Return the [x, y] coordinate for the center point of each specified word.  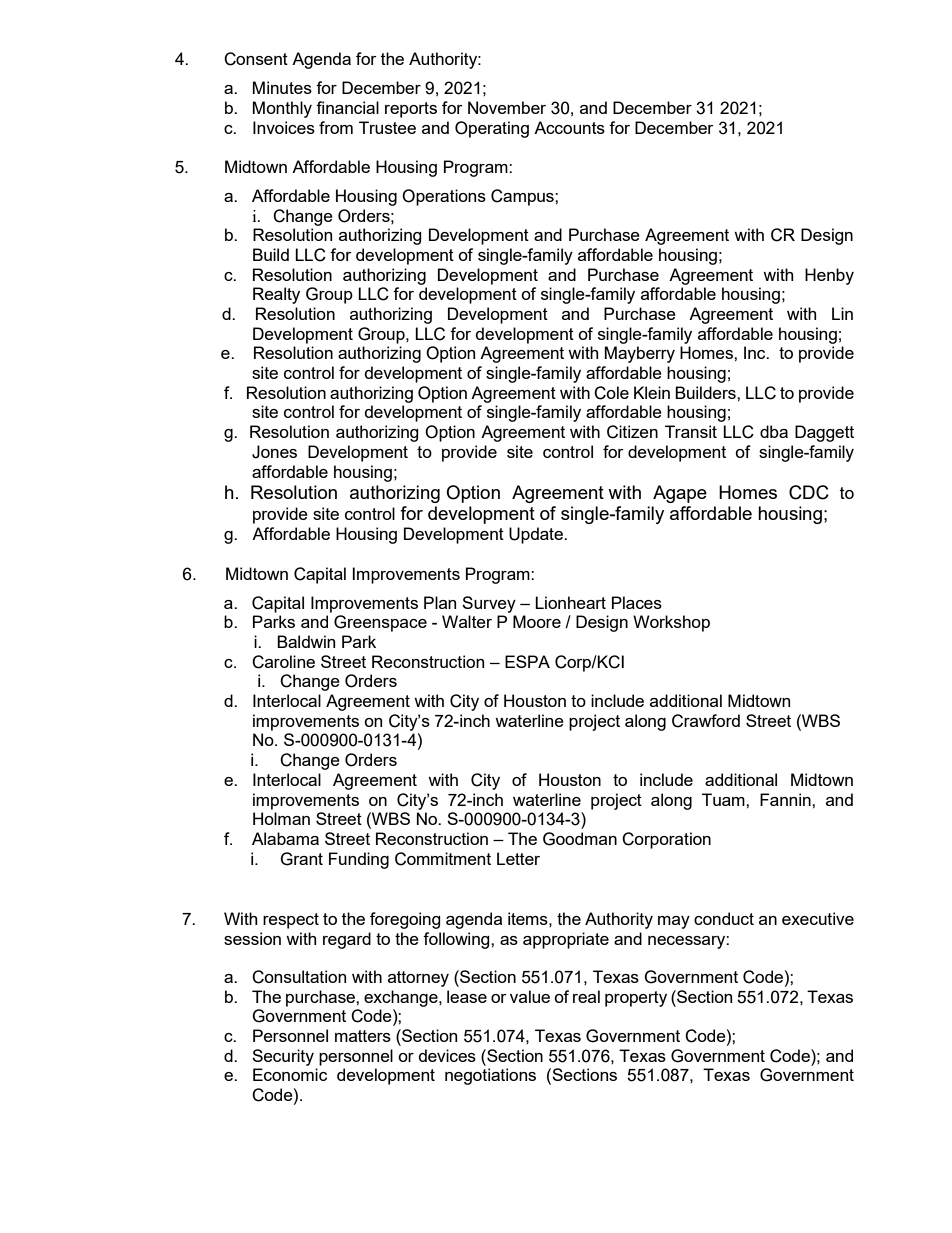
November [507, 107]
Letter [518, 858]
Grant [301, 859]
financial [347, 107]
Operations [444, 197]
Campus [523, 197]
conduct [724, 918]
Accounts [569, 127]
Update [537, 535]
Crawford [706, 721]
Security [283, 1057]
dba [774, 431]
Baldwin [306, 641]
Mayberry [640, 354]
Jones [274, 452]
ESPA [527, 661]
